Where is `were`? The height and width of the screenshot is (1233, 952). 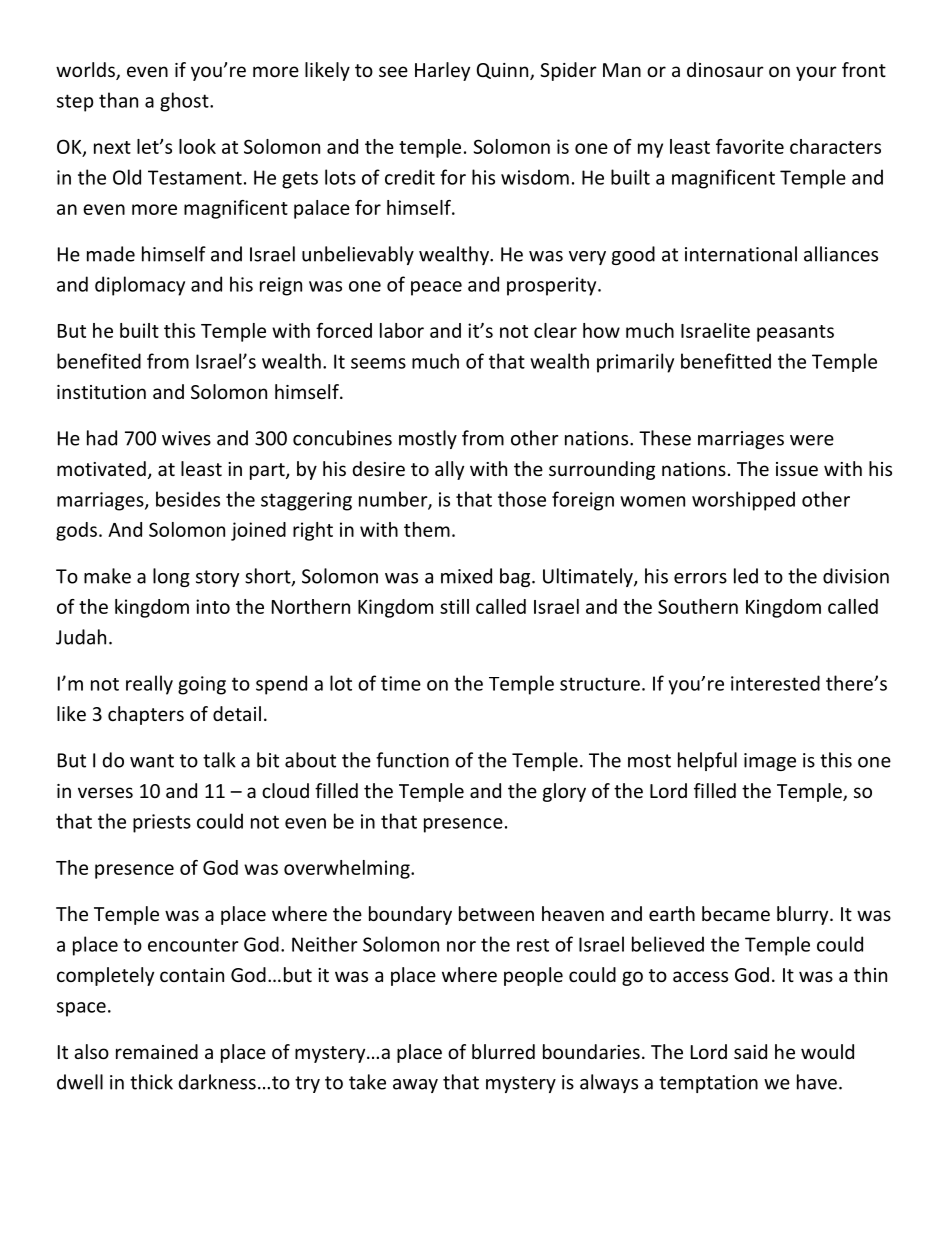 were is located at coordinates (812, 440).
